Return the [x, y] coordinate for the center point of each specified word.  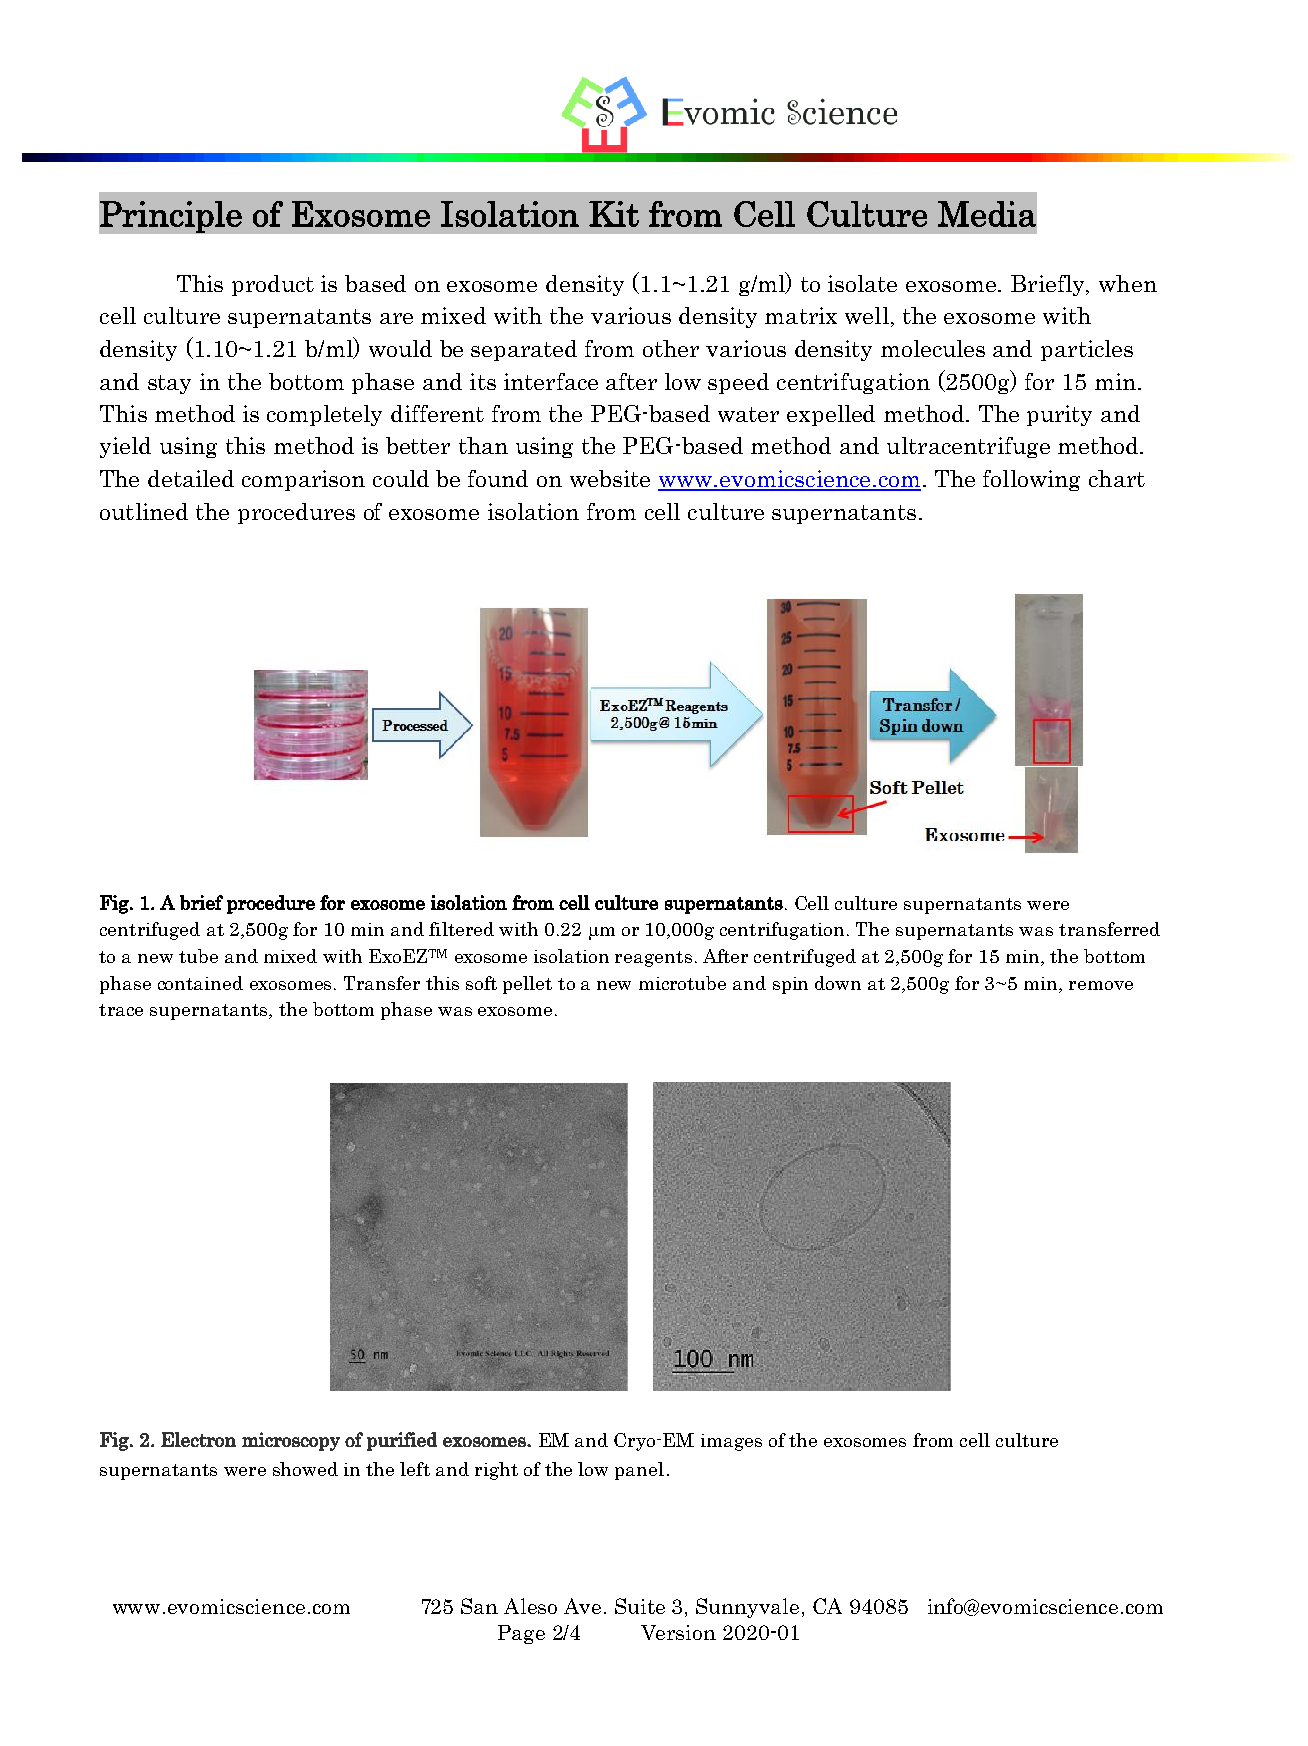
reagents [653, 959]
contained [200, 983]
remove [1101, 985]
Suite [640, 1606]
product [273, 285]
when [1128, 283]
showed [305, 1469]
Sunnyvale [747, 1608]
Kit [614, 214]
